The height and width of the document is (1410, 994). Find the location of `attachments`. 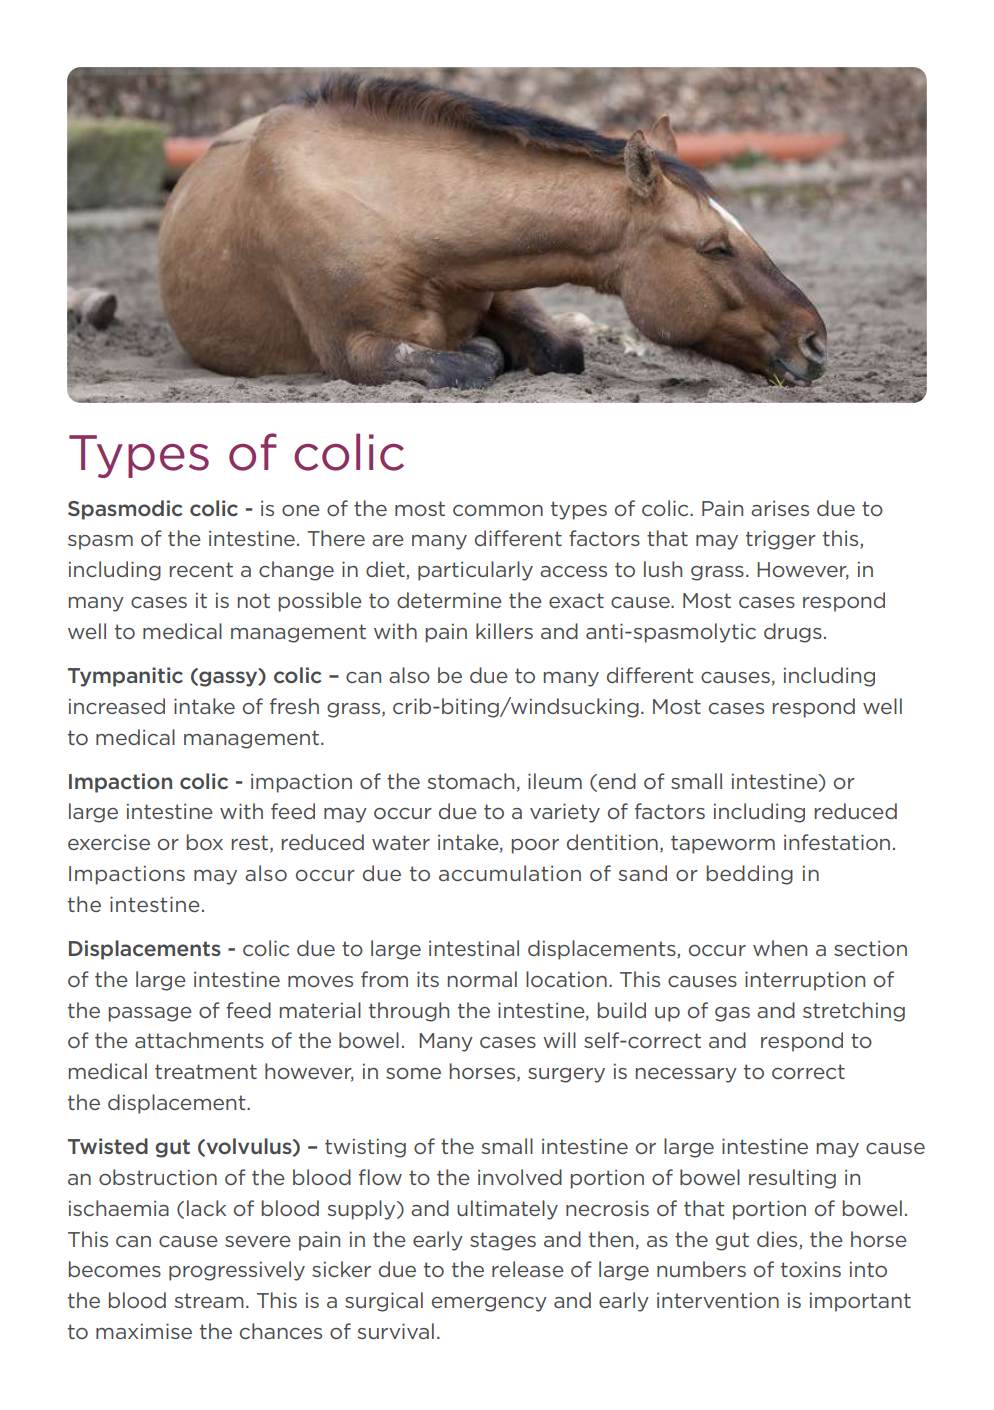

attachments is located at coordinates (199, 1040).
